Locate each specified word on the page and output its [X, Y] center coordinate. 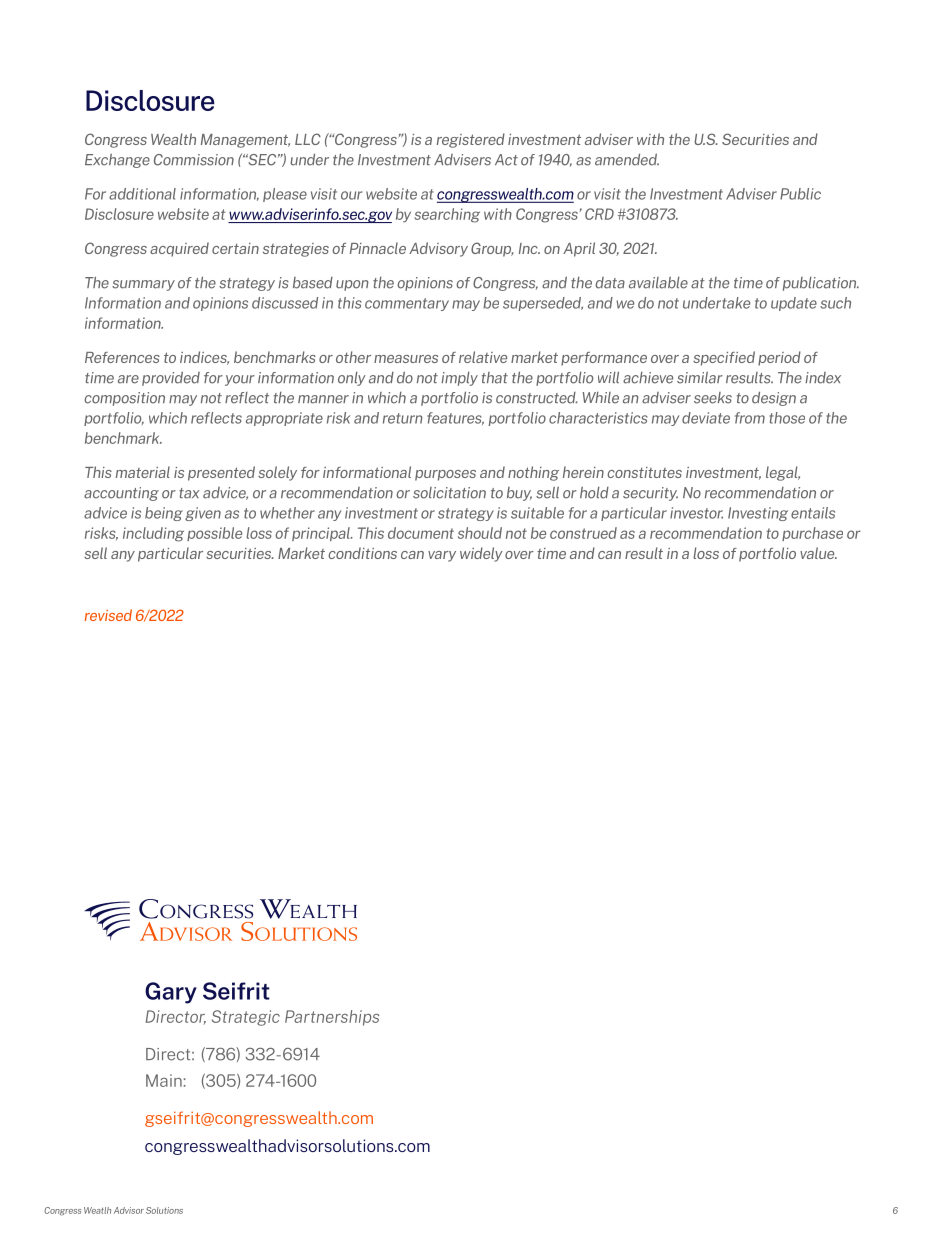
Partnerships [332, 1018]
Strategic [246, 1018]
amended [627, 160]
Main [164, 1080]
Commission [194, 160]
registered [471, 140]
